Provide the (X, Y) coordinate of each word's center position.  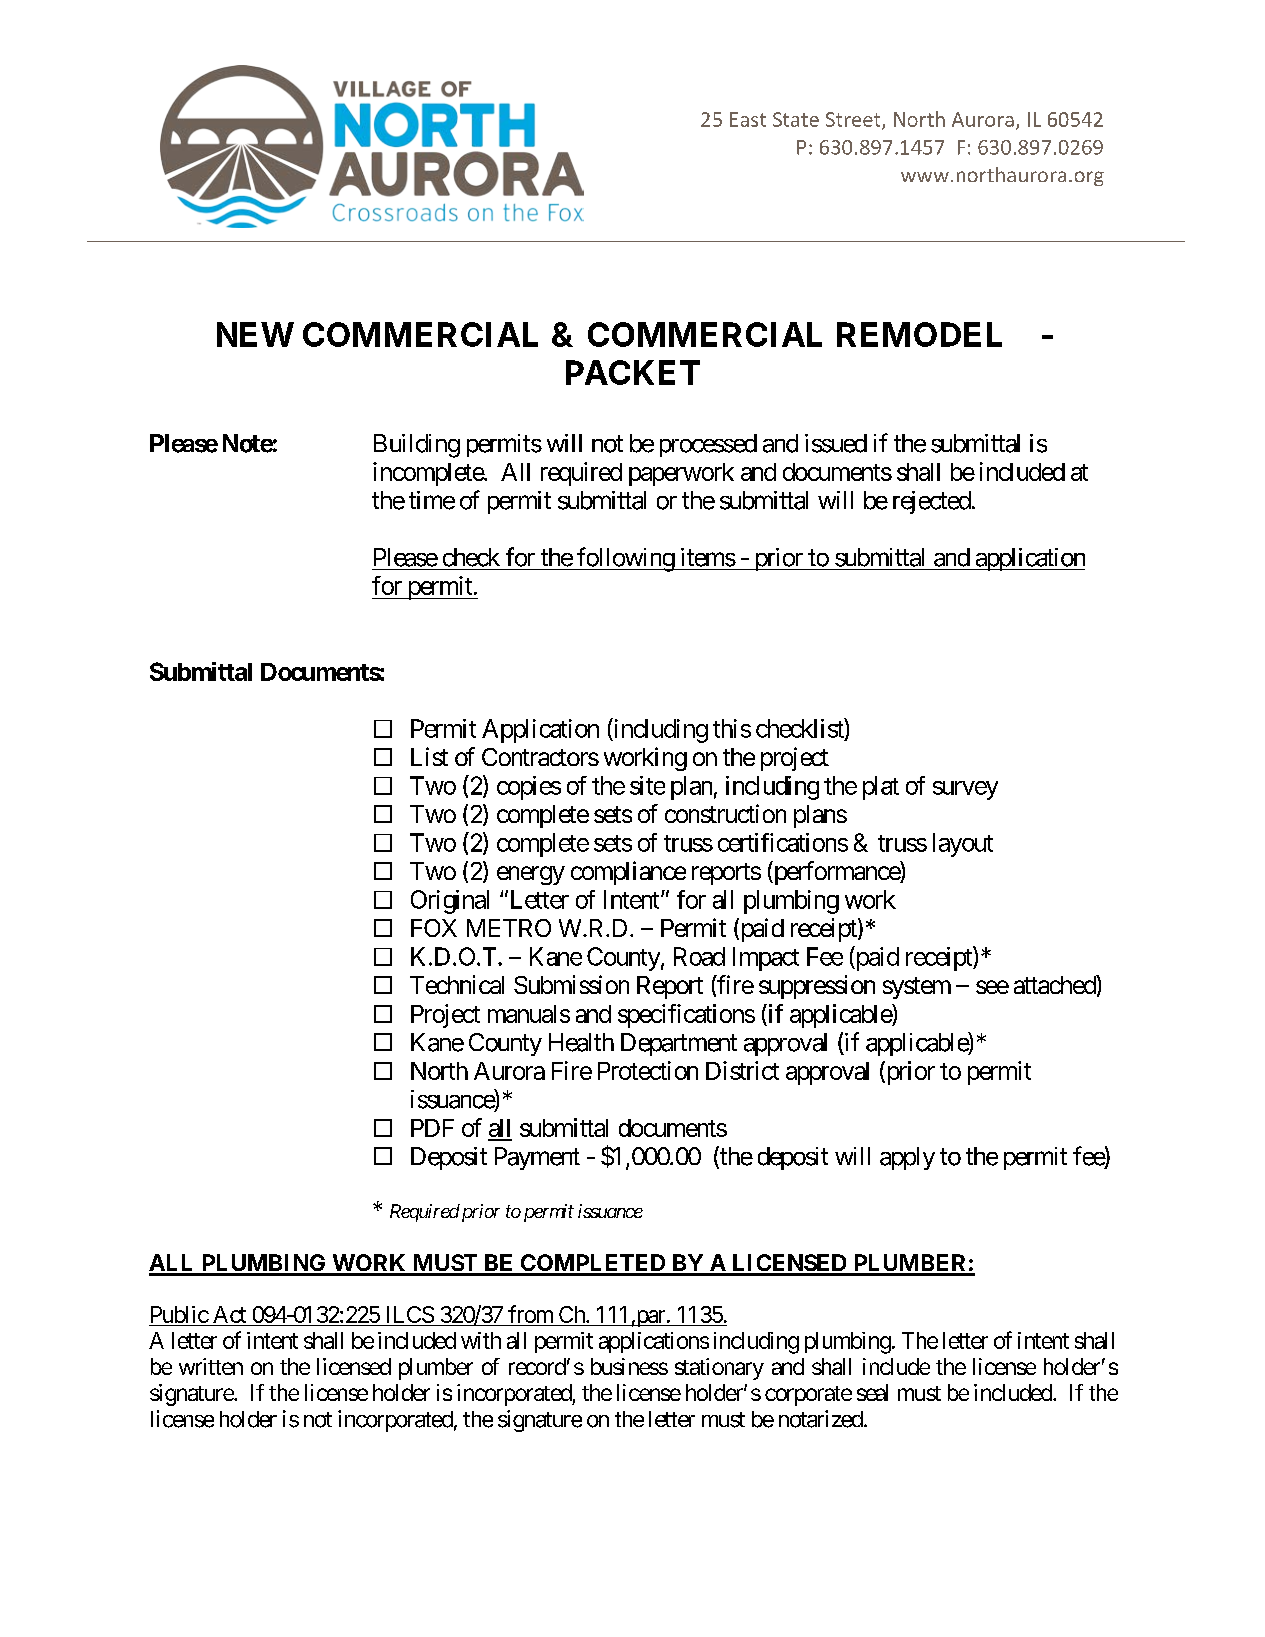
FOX (434, 928)
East (748, 119)
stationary (719, 1369)
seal (872, 1392)
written (211, 1366)
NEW (255, 334)
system (917, 988)
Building (417, 446)
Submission (571, 984)
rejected (932, 502)
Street (854, 120)
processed (708, 445)
